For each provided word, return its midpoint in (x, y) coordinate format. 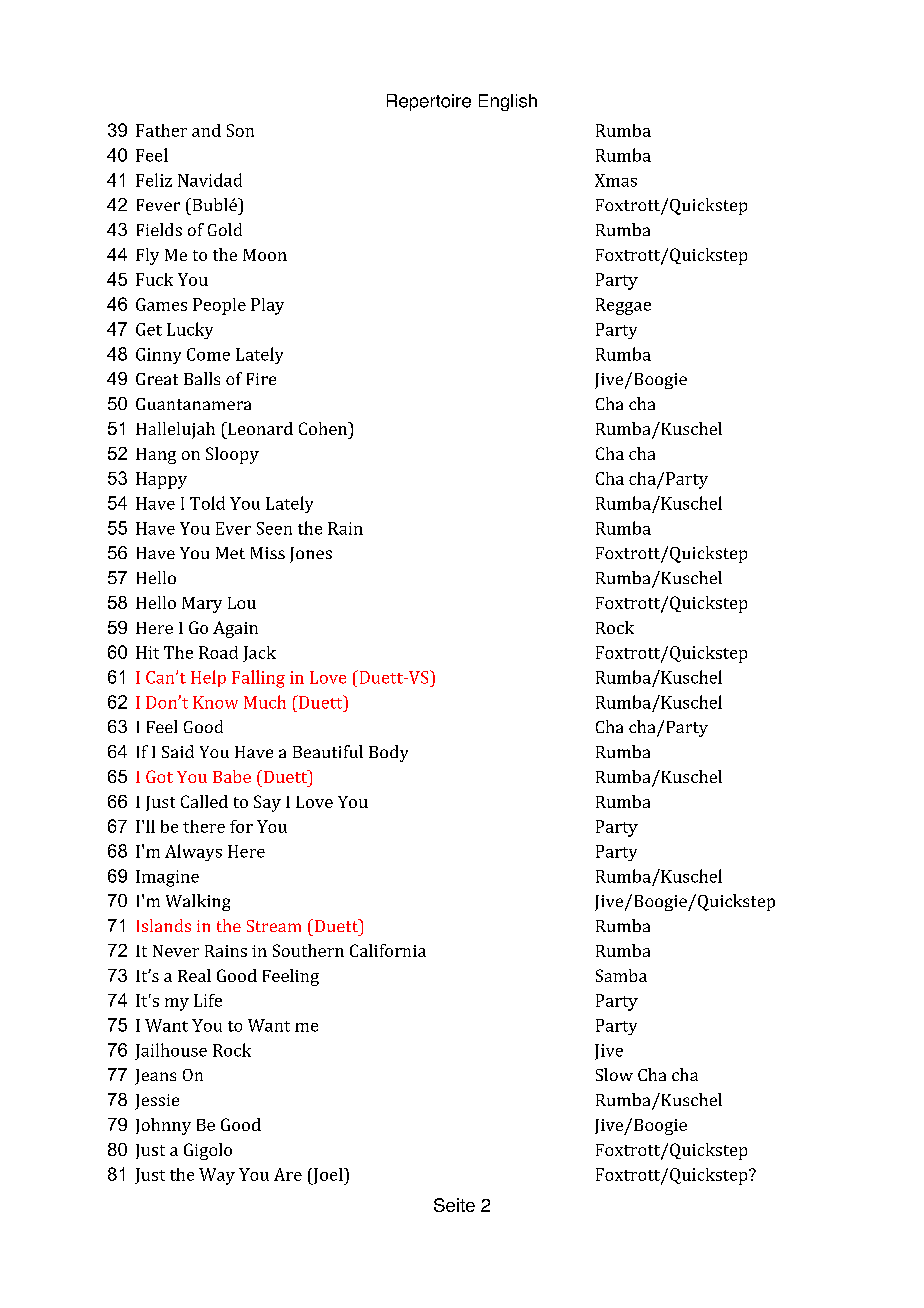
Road (218, 652)
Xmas (616, 180)
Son (240, 130)
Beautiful (328, 751)
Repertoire (429, 102)
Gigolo (208, 1151)
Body (388, 753)
